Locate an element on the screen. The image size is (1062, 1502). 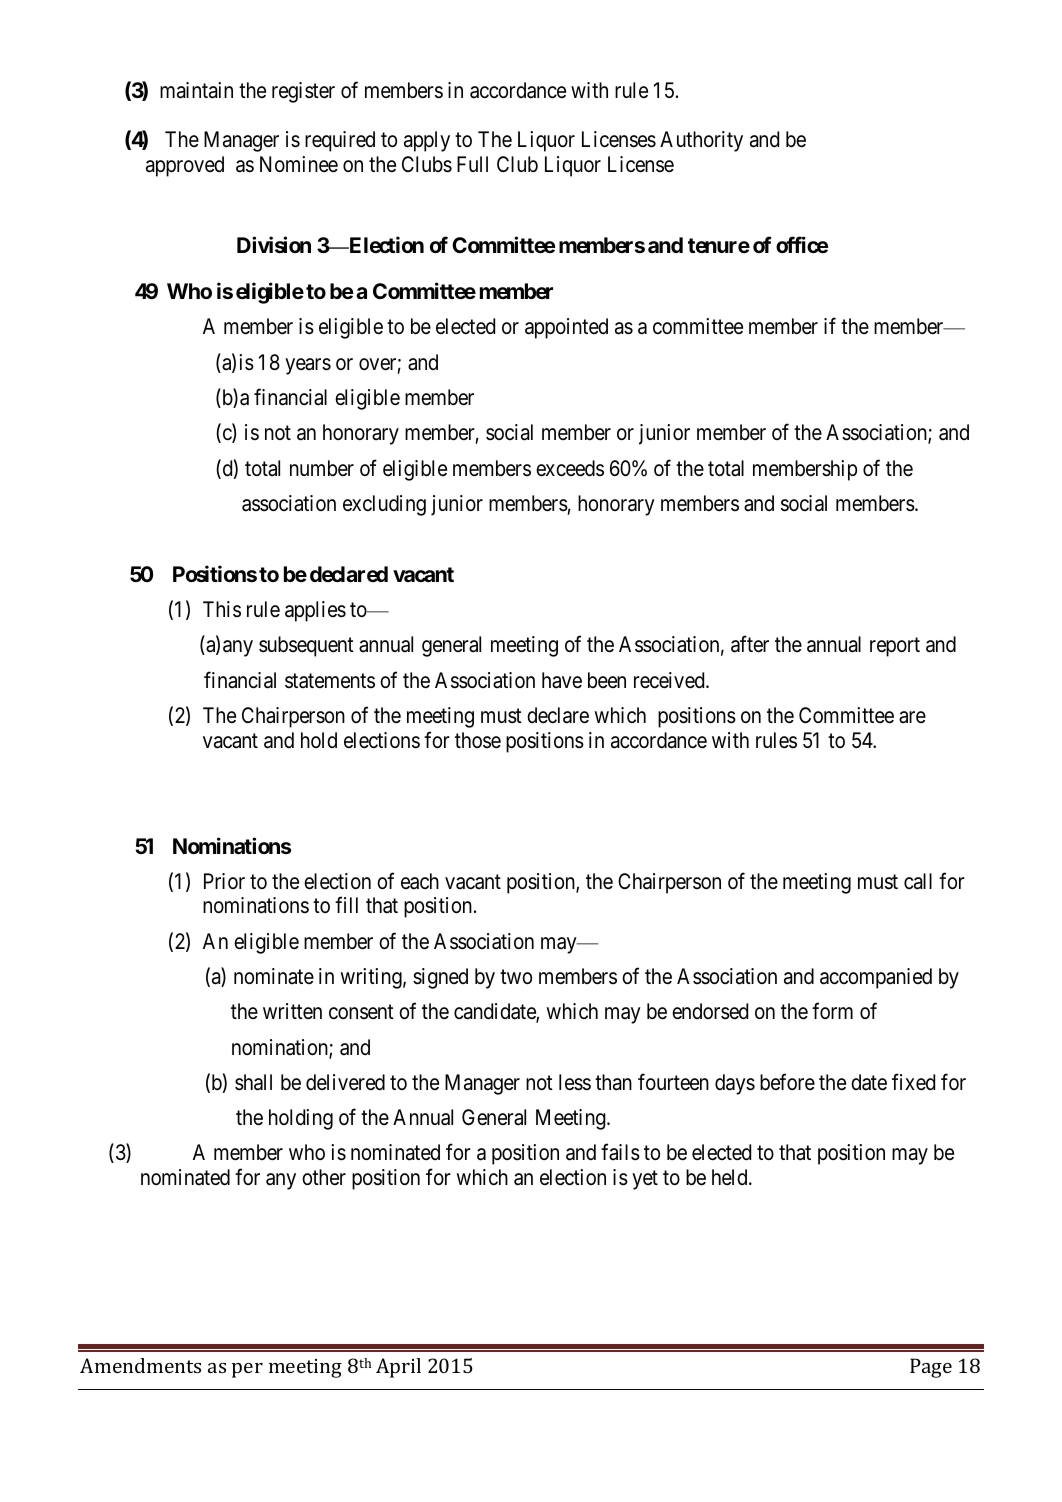
April is located at coordinates (398, 1368).
